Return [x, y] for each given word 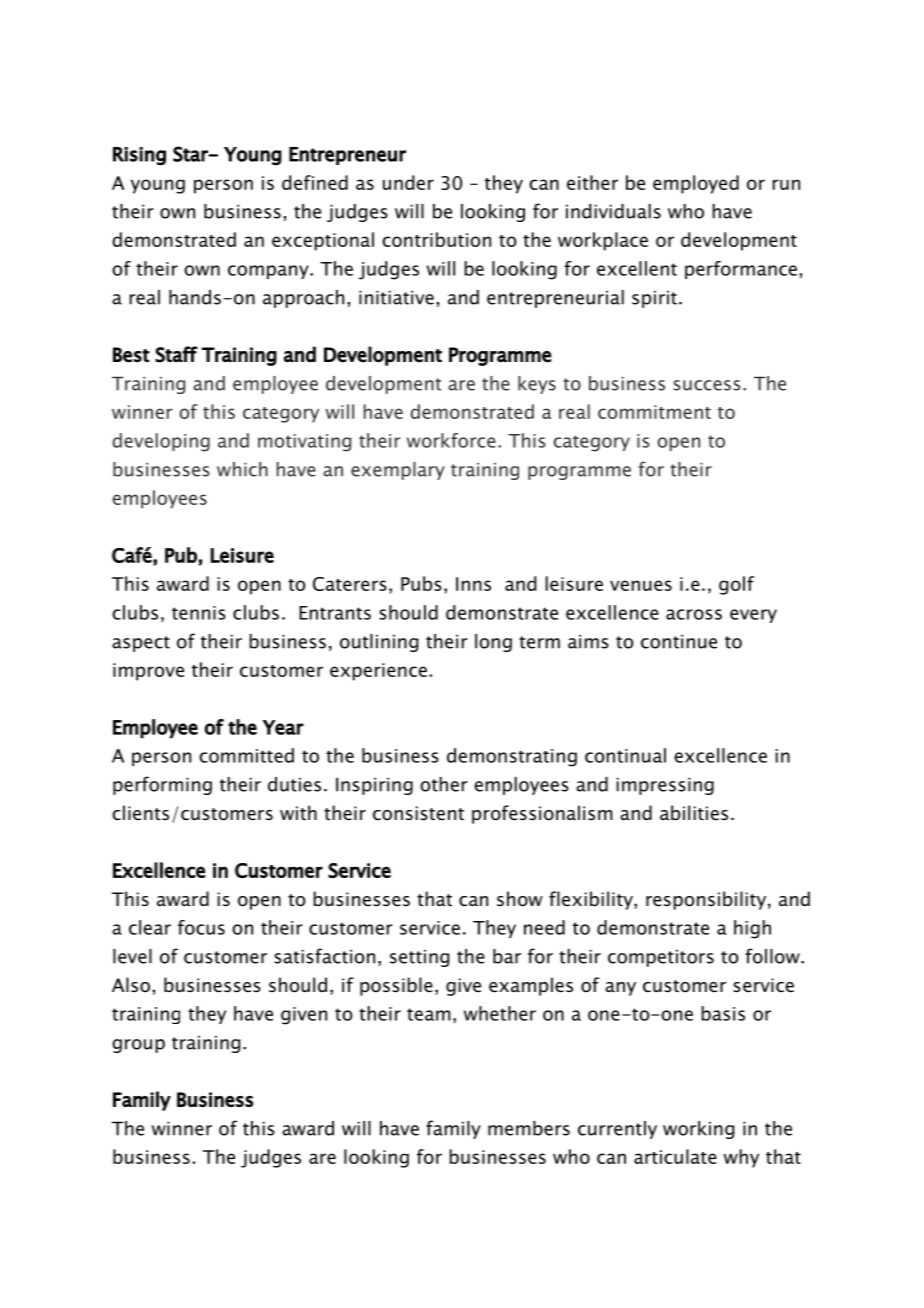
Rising [139, 156]
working [698, 1130]
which [242, 469]
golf [736, 585]
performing [162, 785]
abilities [694, 813]
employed [696, 184]
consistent [418, 813]
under [408, 182]
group [138, 1046]
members [529, 1128]
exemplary [398, 471]
